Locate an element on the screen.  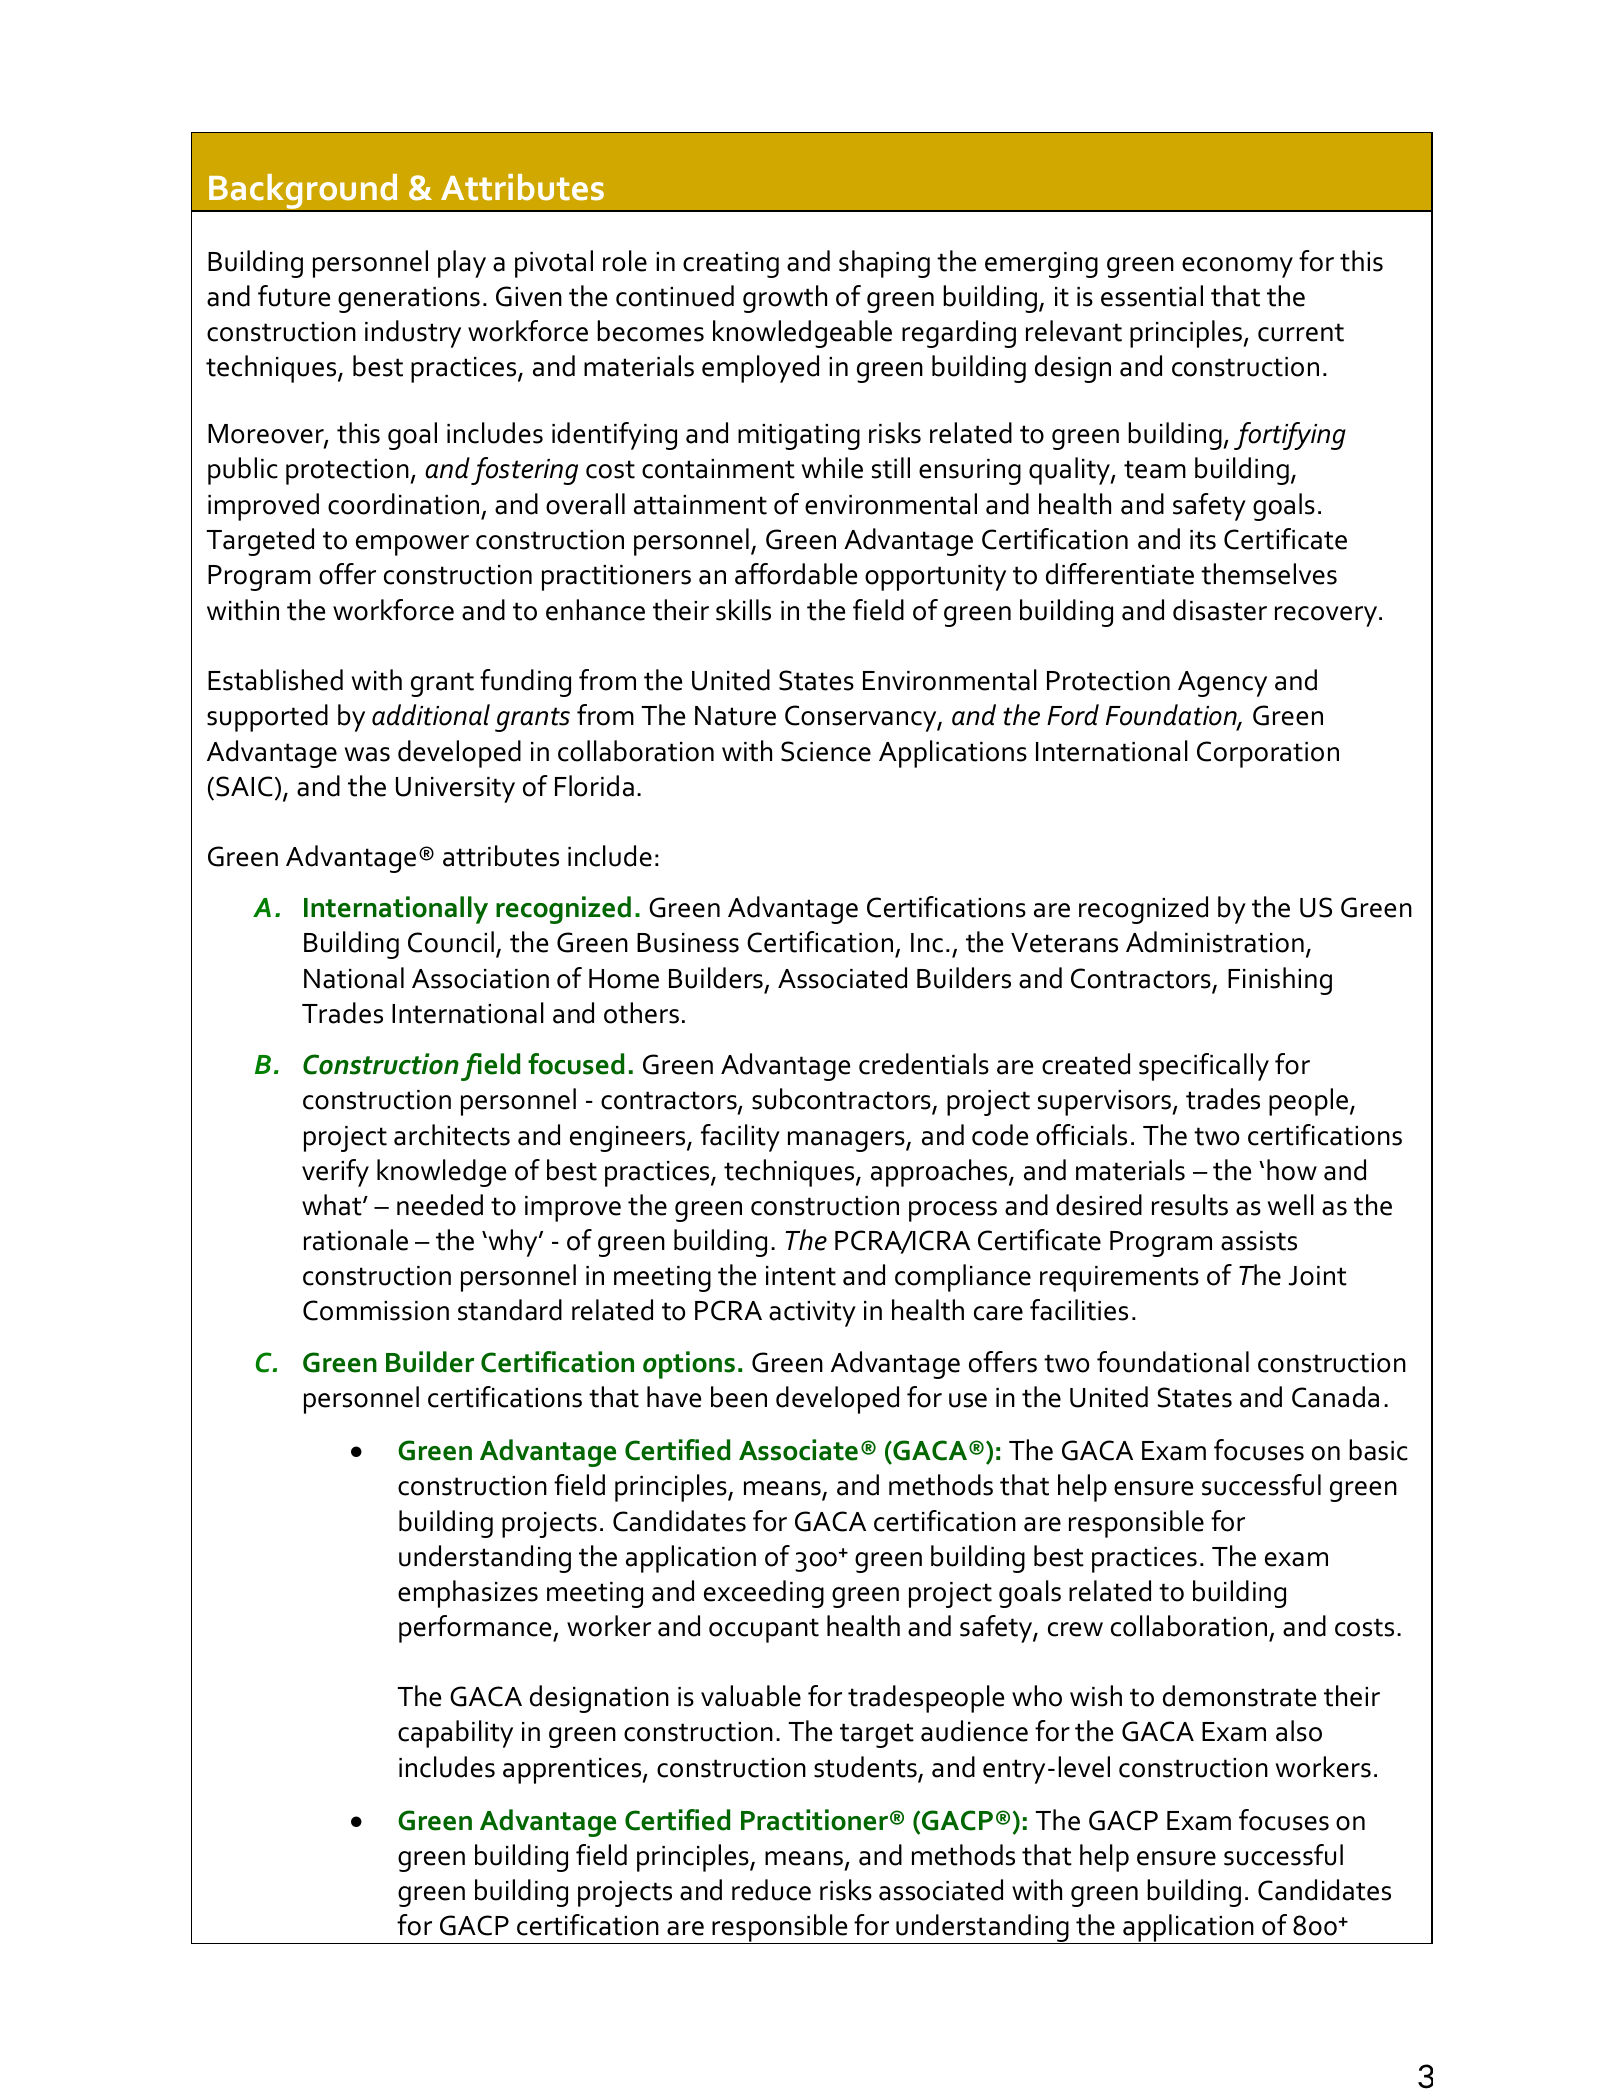
also is located at coordinates (1299, 1731).
